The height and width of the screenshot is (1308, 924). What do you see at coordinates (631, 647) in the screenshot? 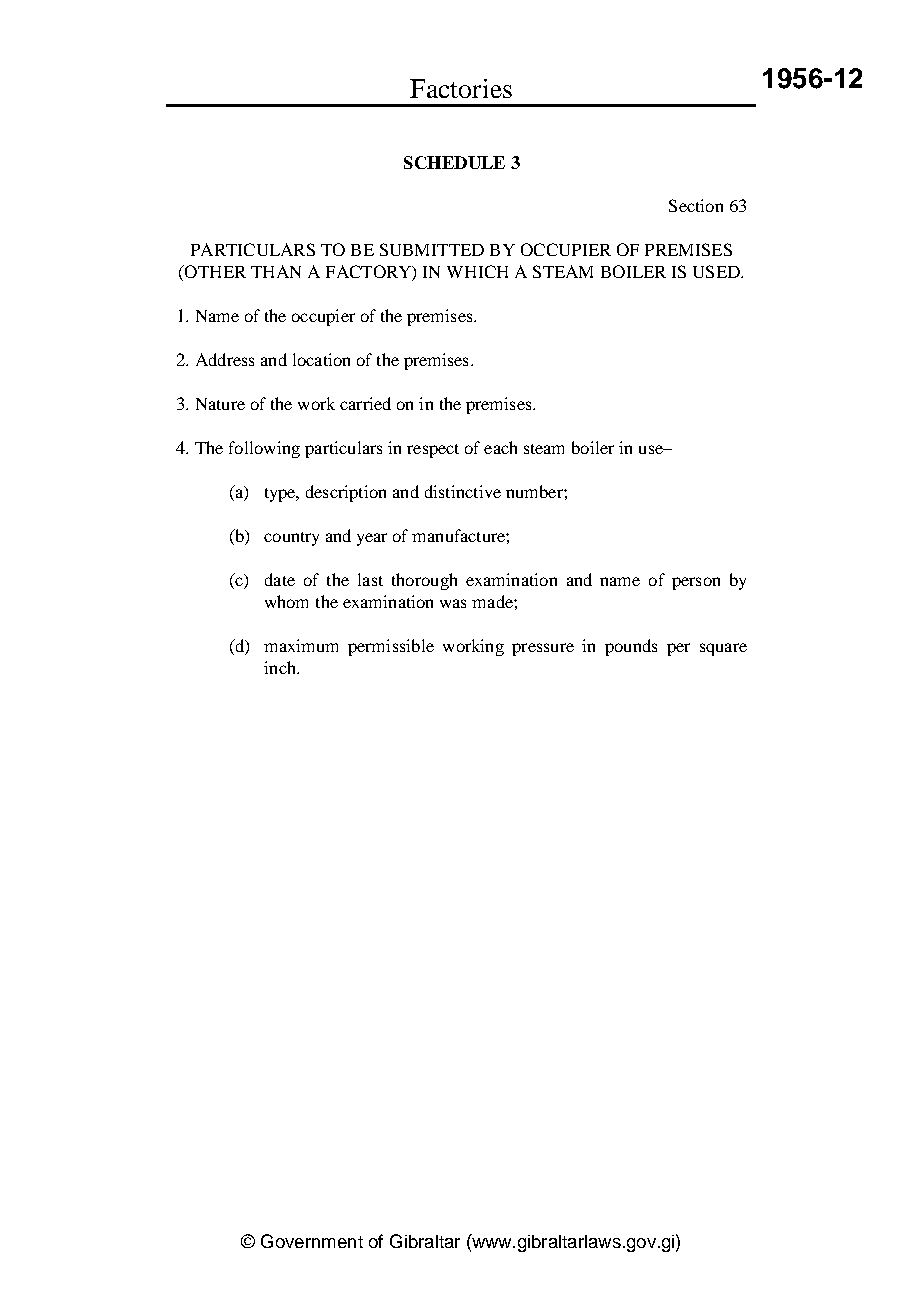
I see `pounds` at bounding box center [631, 647].
